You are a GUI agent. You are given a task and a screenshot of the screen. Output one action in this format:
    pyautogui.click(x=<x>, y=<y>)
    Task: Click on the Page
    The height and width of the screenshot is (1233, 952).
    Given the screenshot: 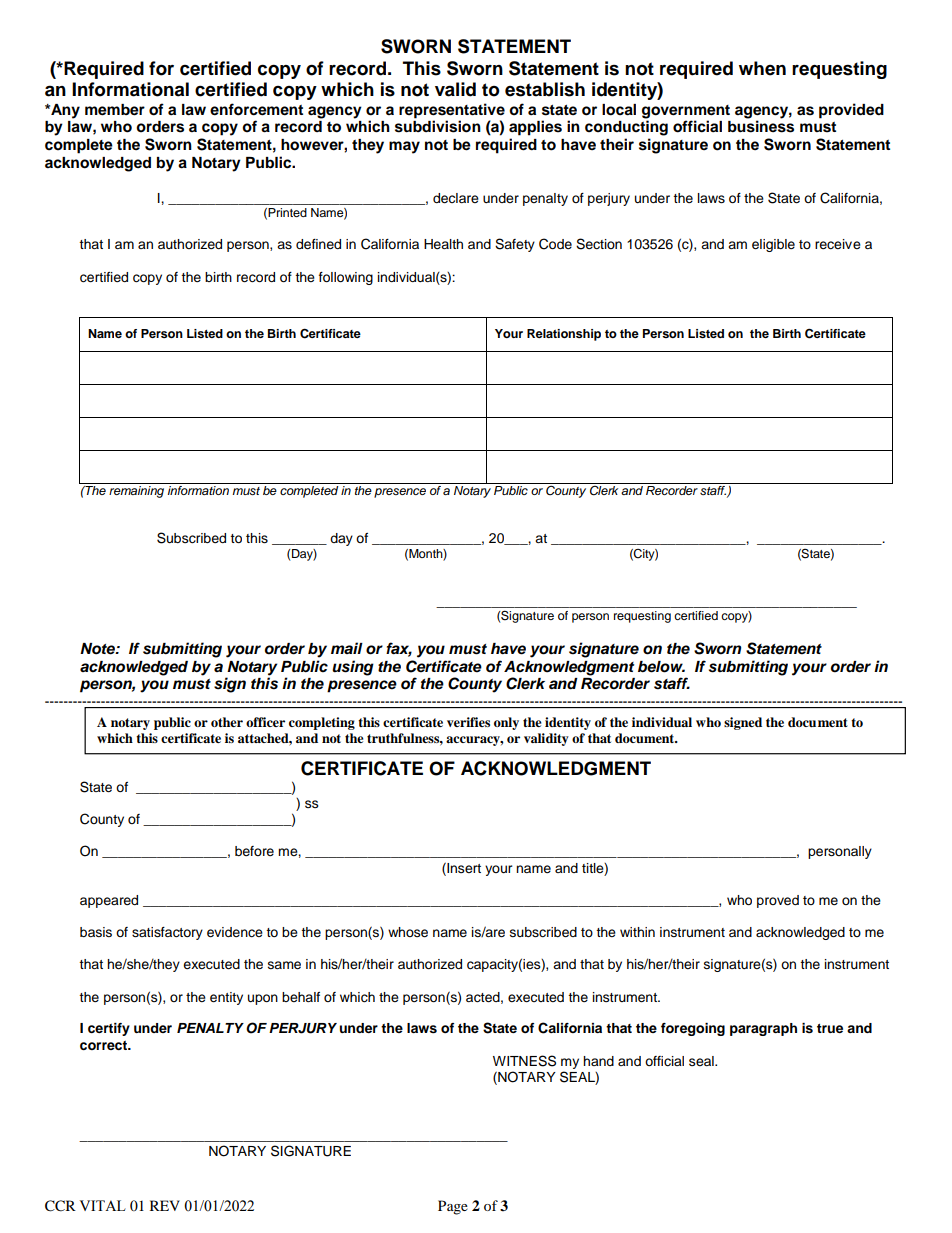 What is the action you would take?
    pyautogui.click(x=453, y=1207)
